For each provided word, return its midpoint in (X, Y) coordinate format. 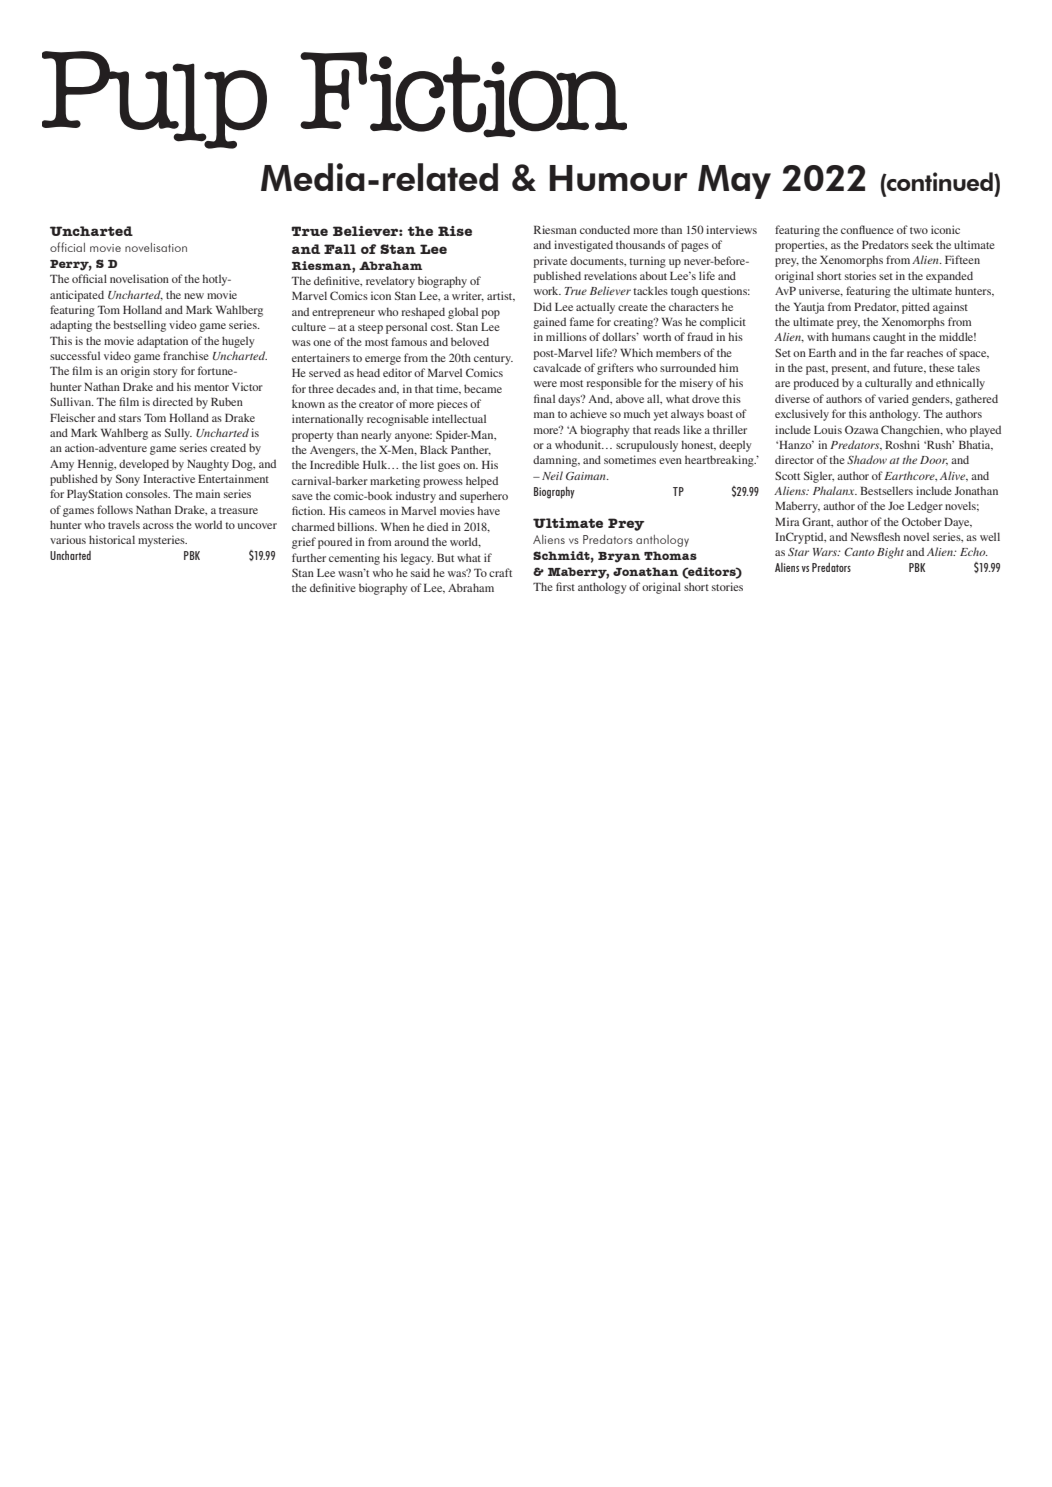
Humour (619, 178)
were (545, 384)
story (165, 373)
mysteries (162, 541)
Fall (340, 249)
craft (500, 572)
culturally (888, 384)
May (734, 182)
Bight (890, 553)
